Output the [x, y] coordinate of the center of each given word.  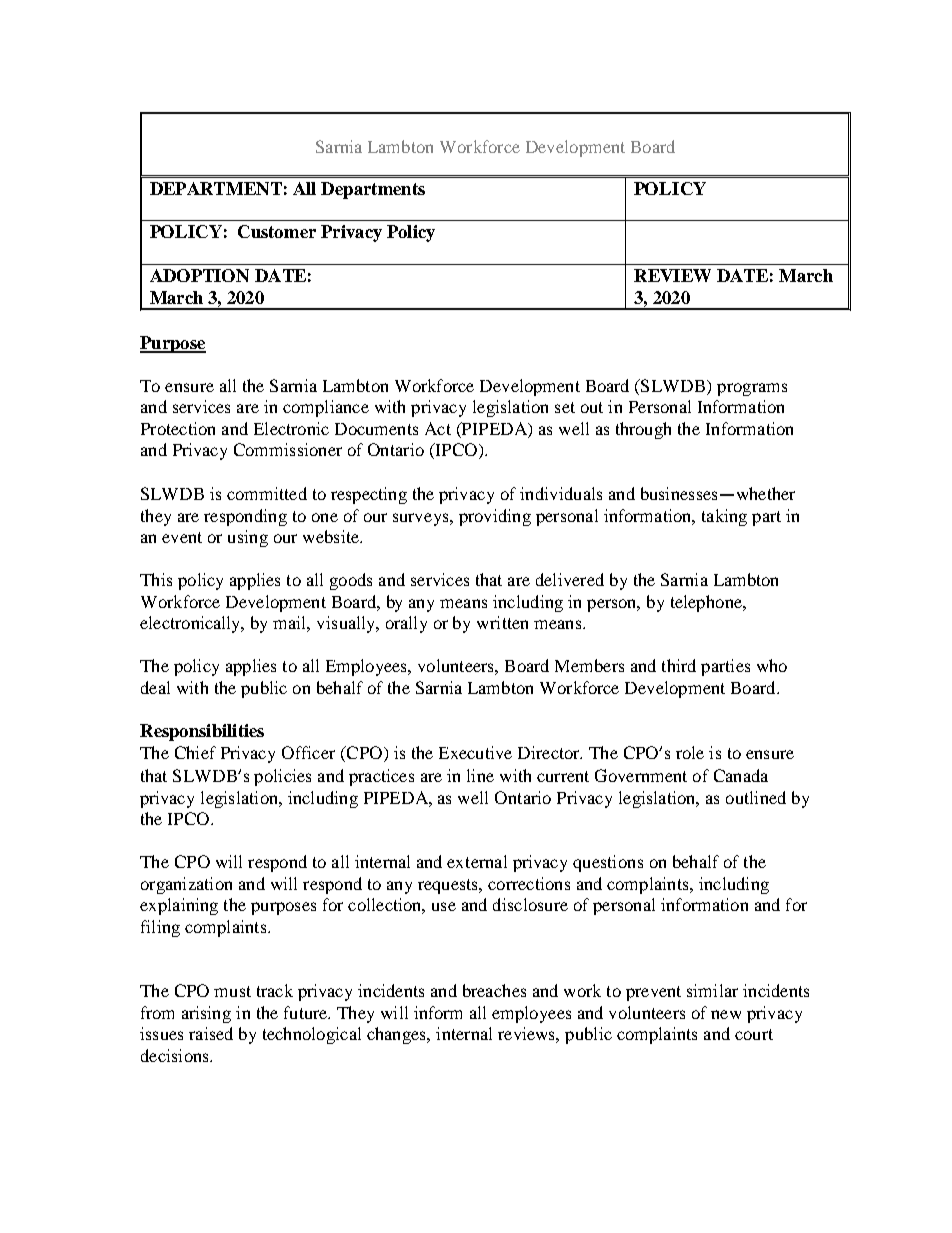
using [248, 538]
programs [752, 389]
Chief [195, 752]
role [690, 752]
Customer [277, 231]
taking [724, 517]
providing [495, 517]
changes [398, 1035]
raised [211, 1033]
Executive [475, 752]
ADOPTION [199, 275]
